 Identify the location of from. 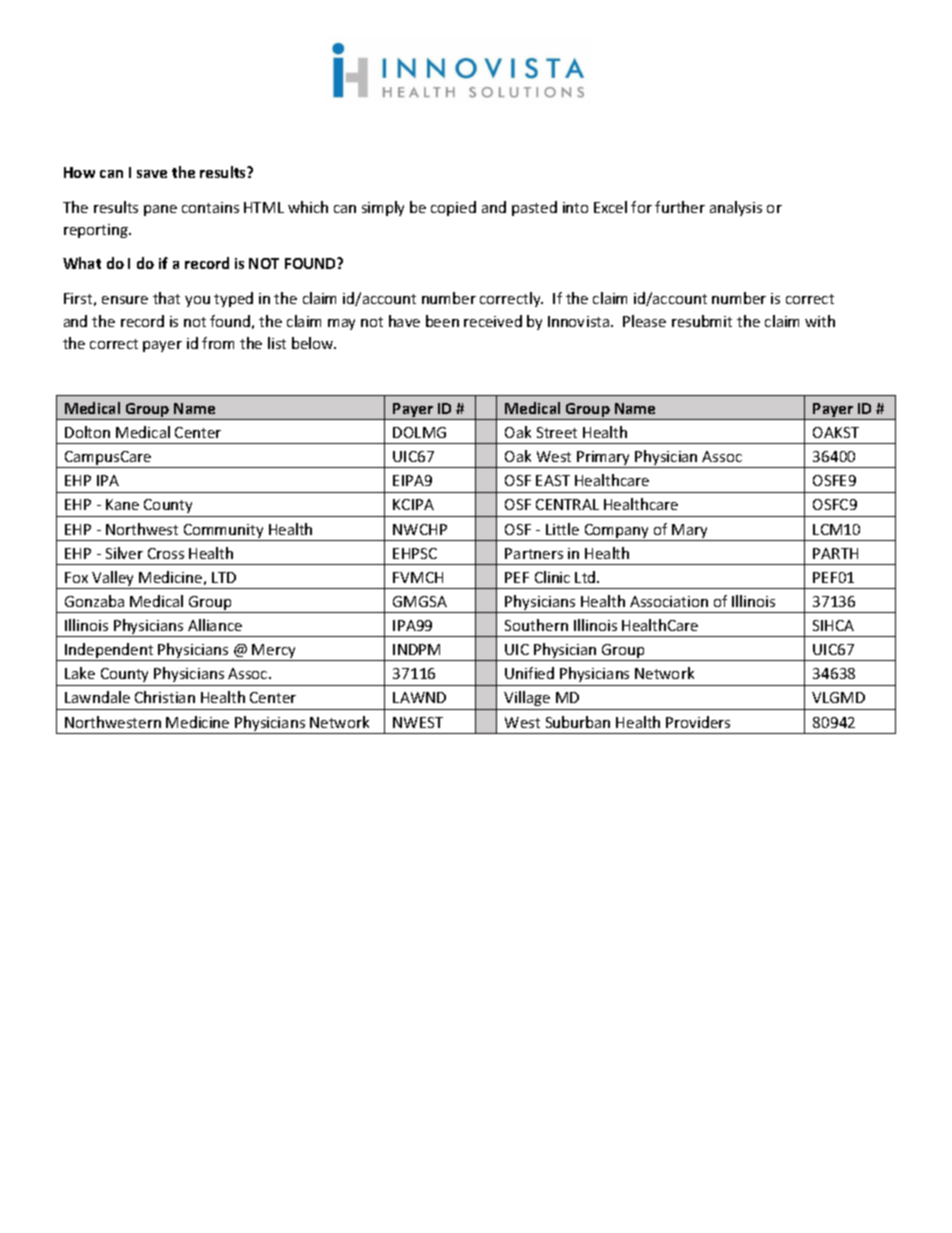
(218, 343).
